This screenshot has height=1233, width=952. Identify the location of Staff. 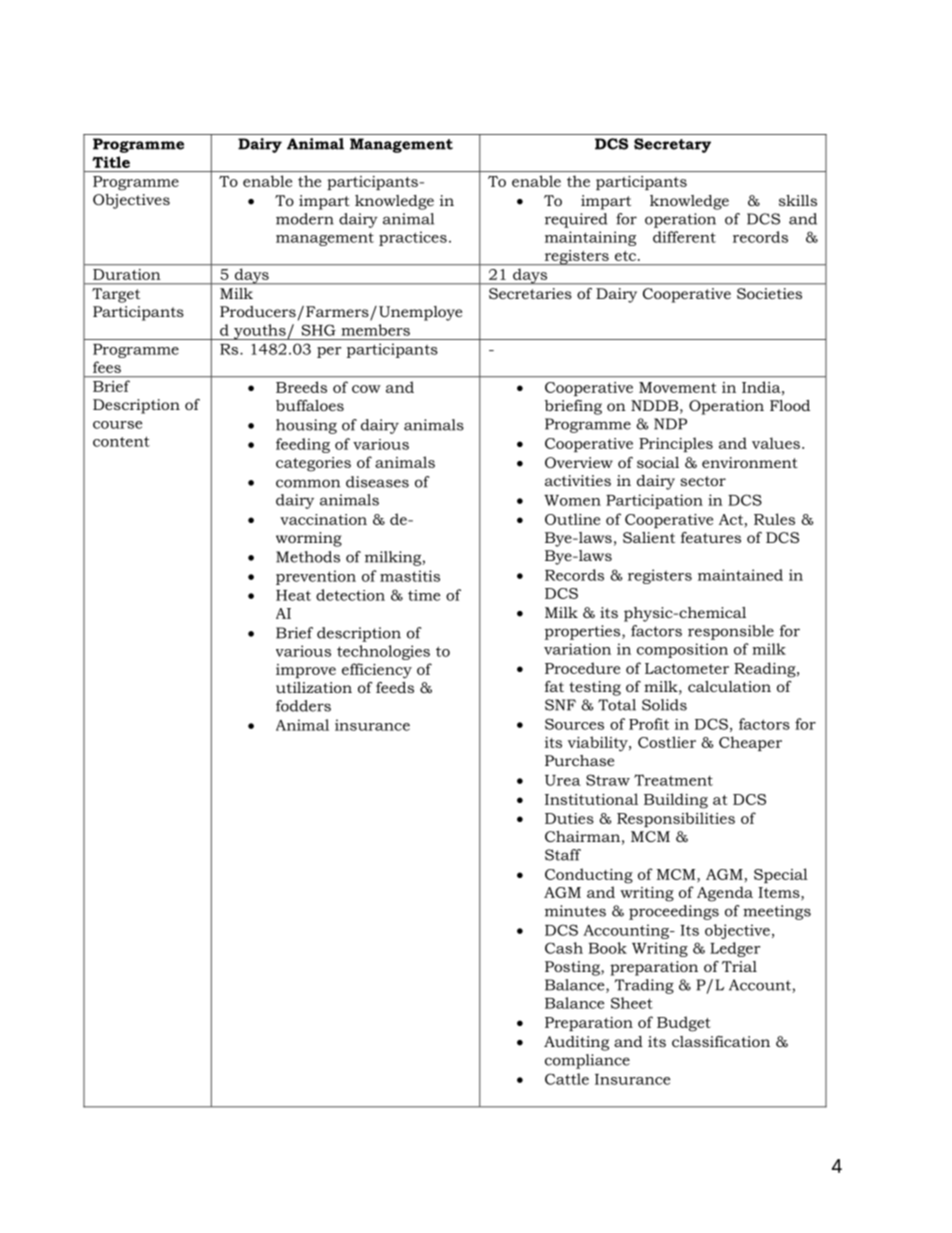
(563, 855).
